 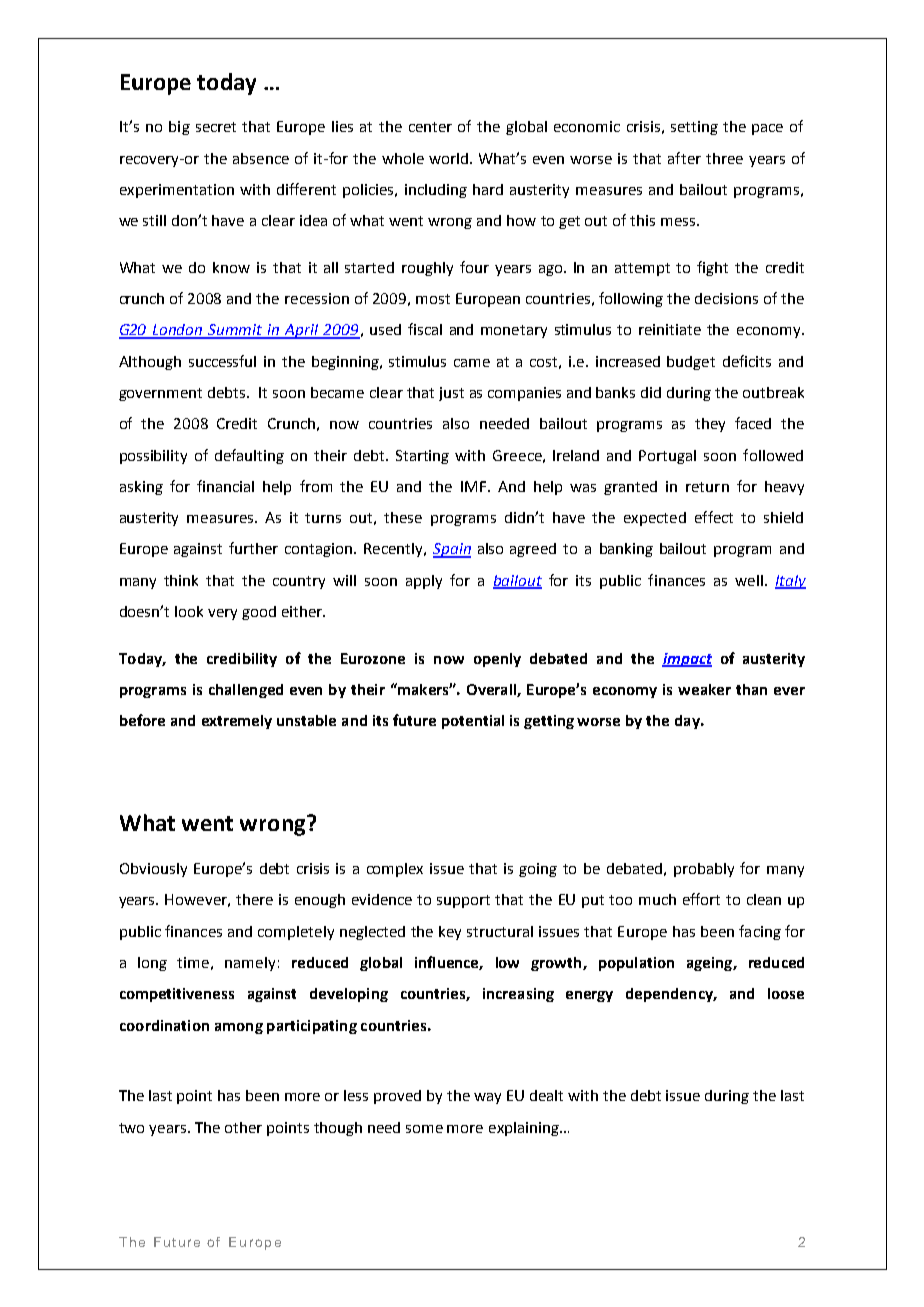 What do you see at coordinates (704, 870) in the page?
I see `probably` at bounding box center [704, 870].
